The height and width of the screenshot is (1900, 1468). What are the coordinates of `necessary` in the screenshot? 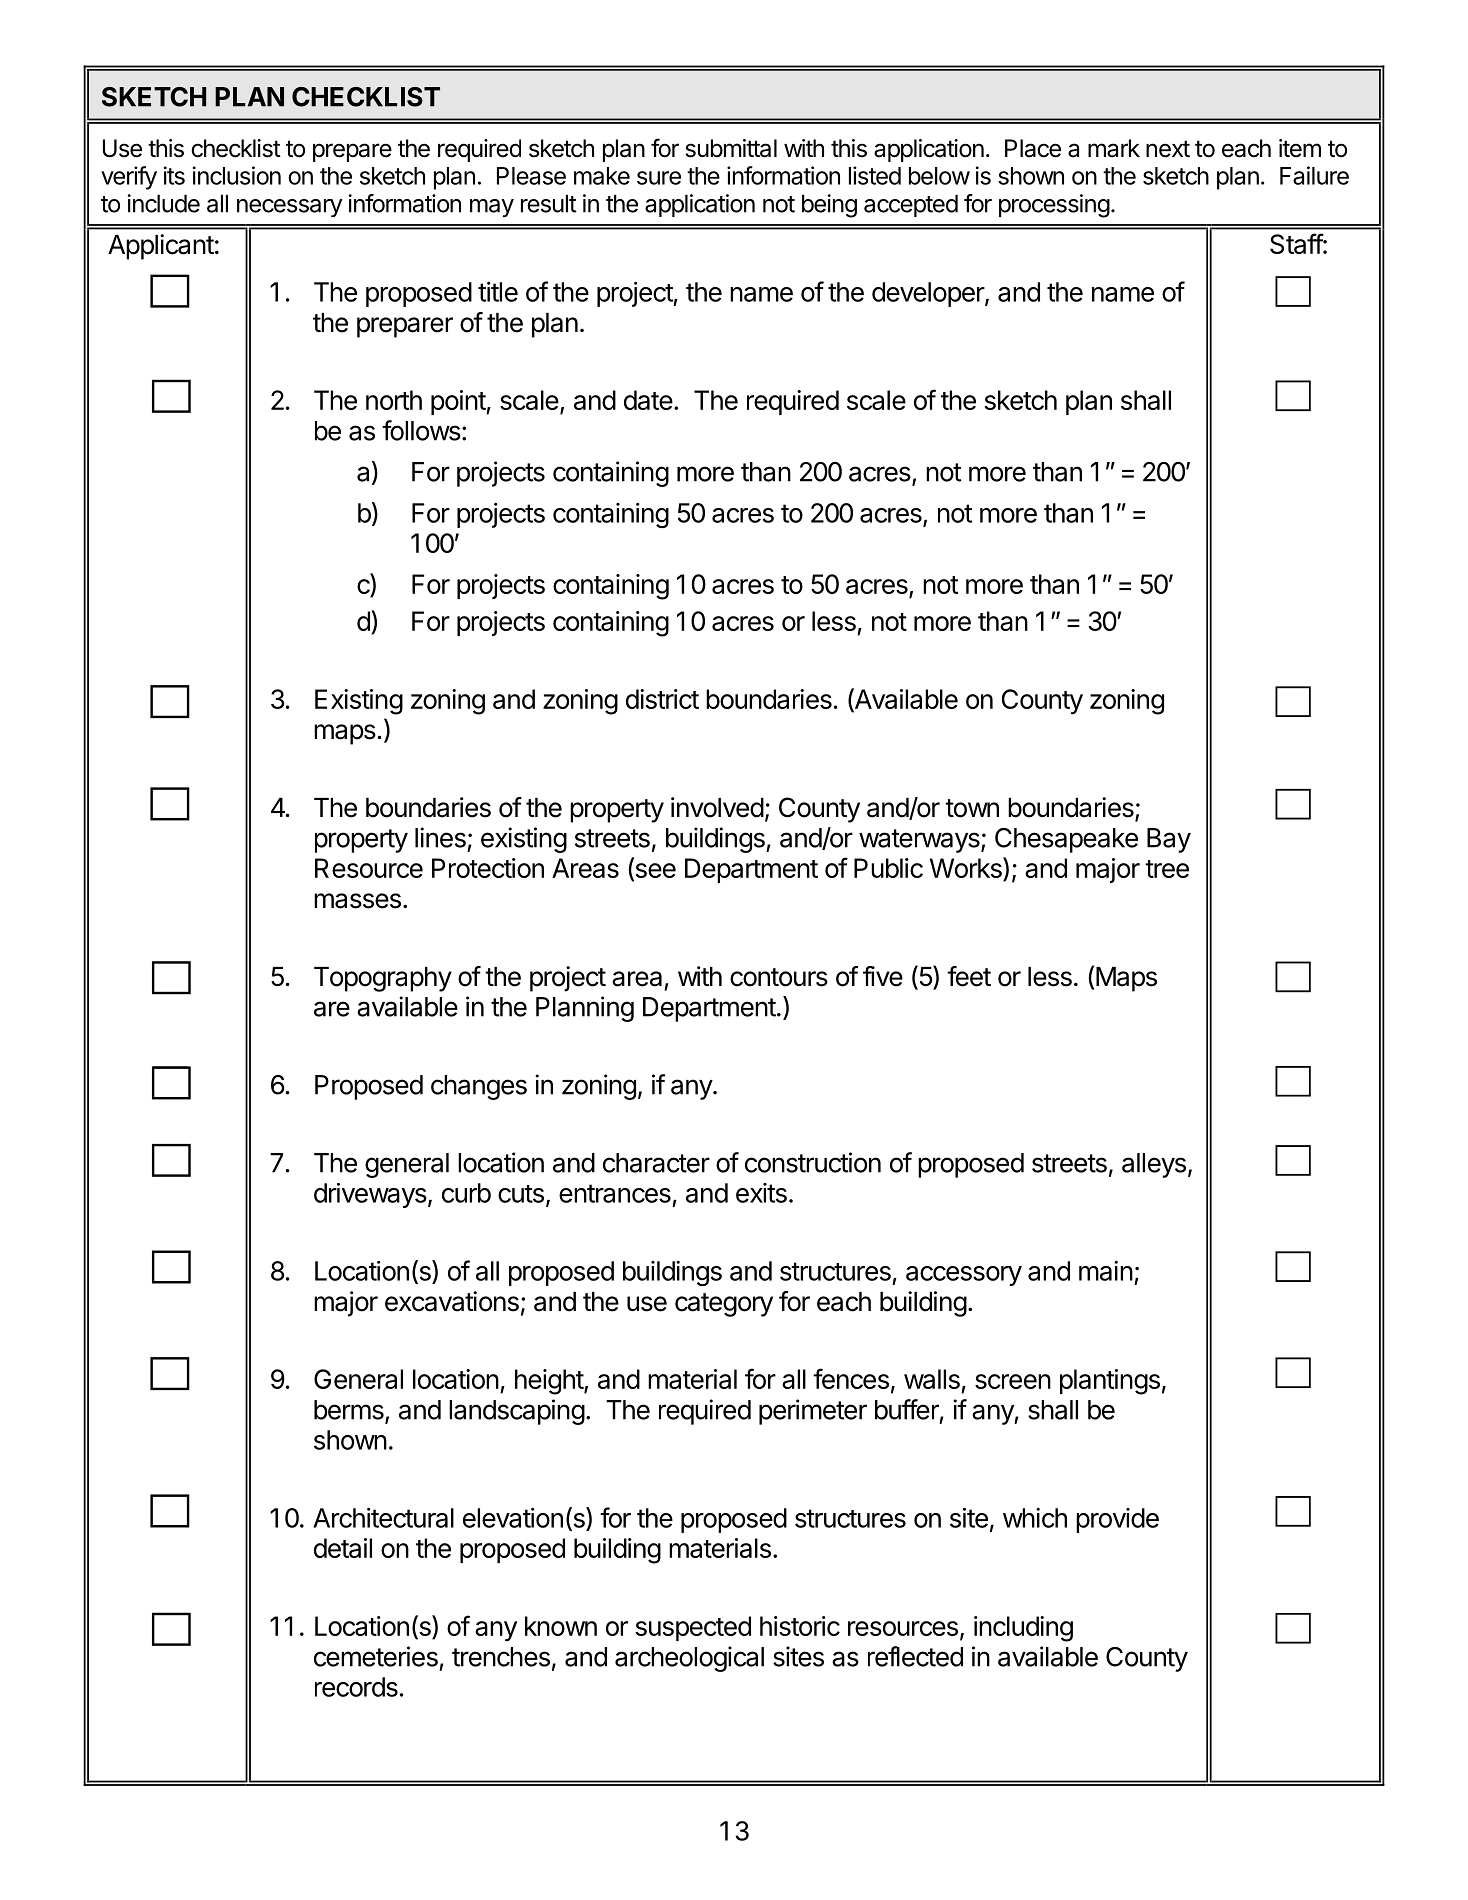 It's located at (289, 208).
